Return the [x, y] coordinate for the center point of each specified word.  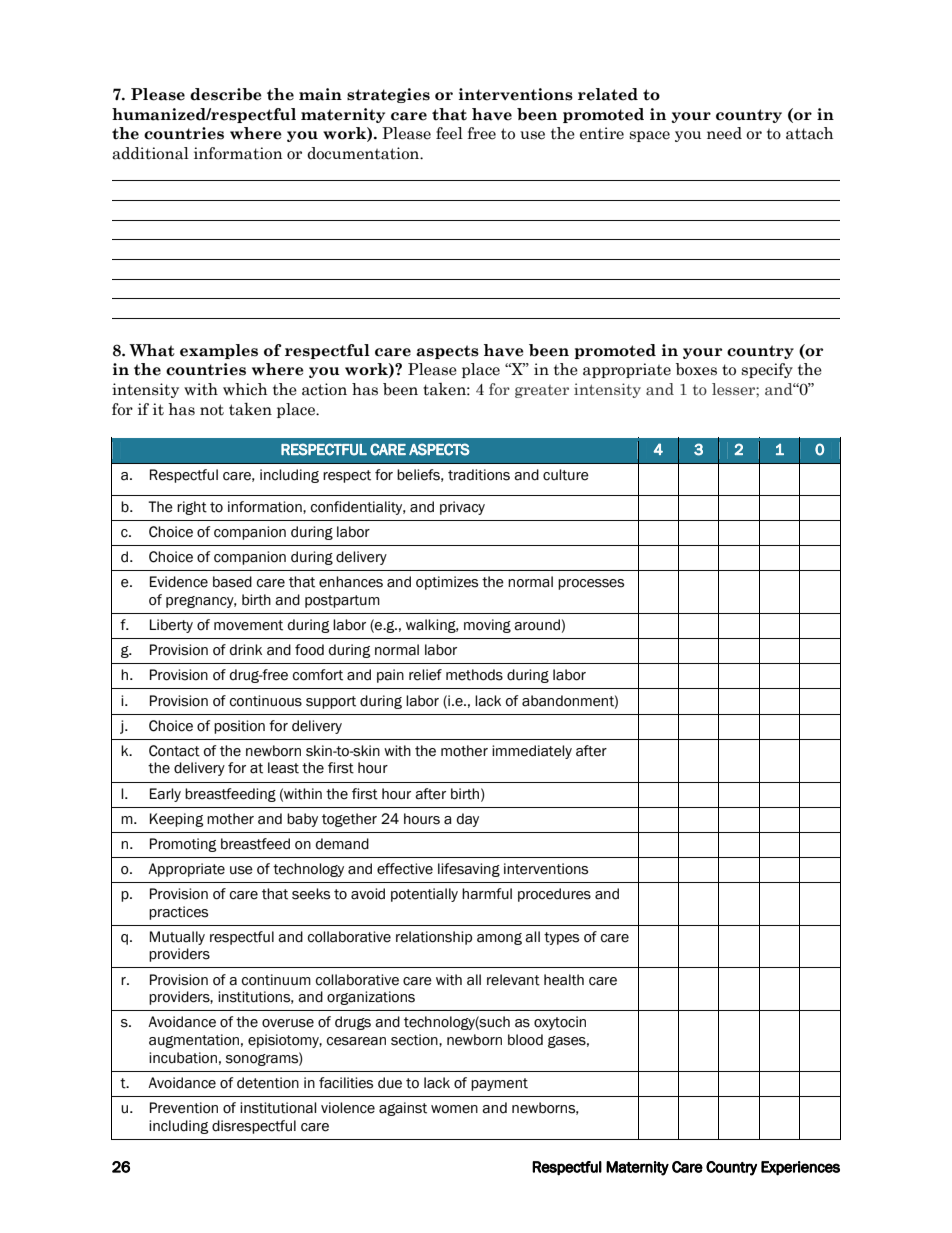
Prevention [184, 1108]
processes [591, 584]
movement [248, 625]
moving [487, 626]
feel [449, 133]
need [724, 133]
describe [226, 94]
